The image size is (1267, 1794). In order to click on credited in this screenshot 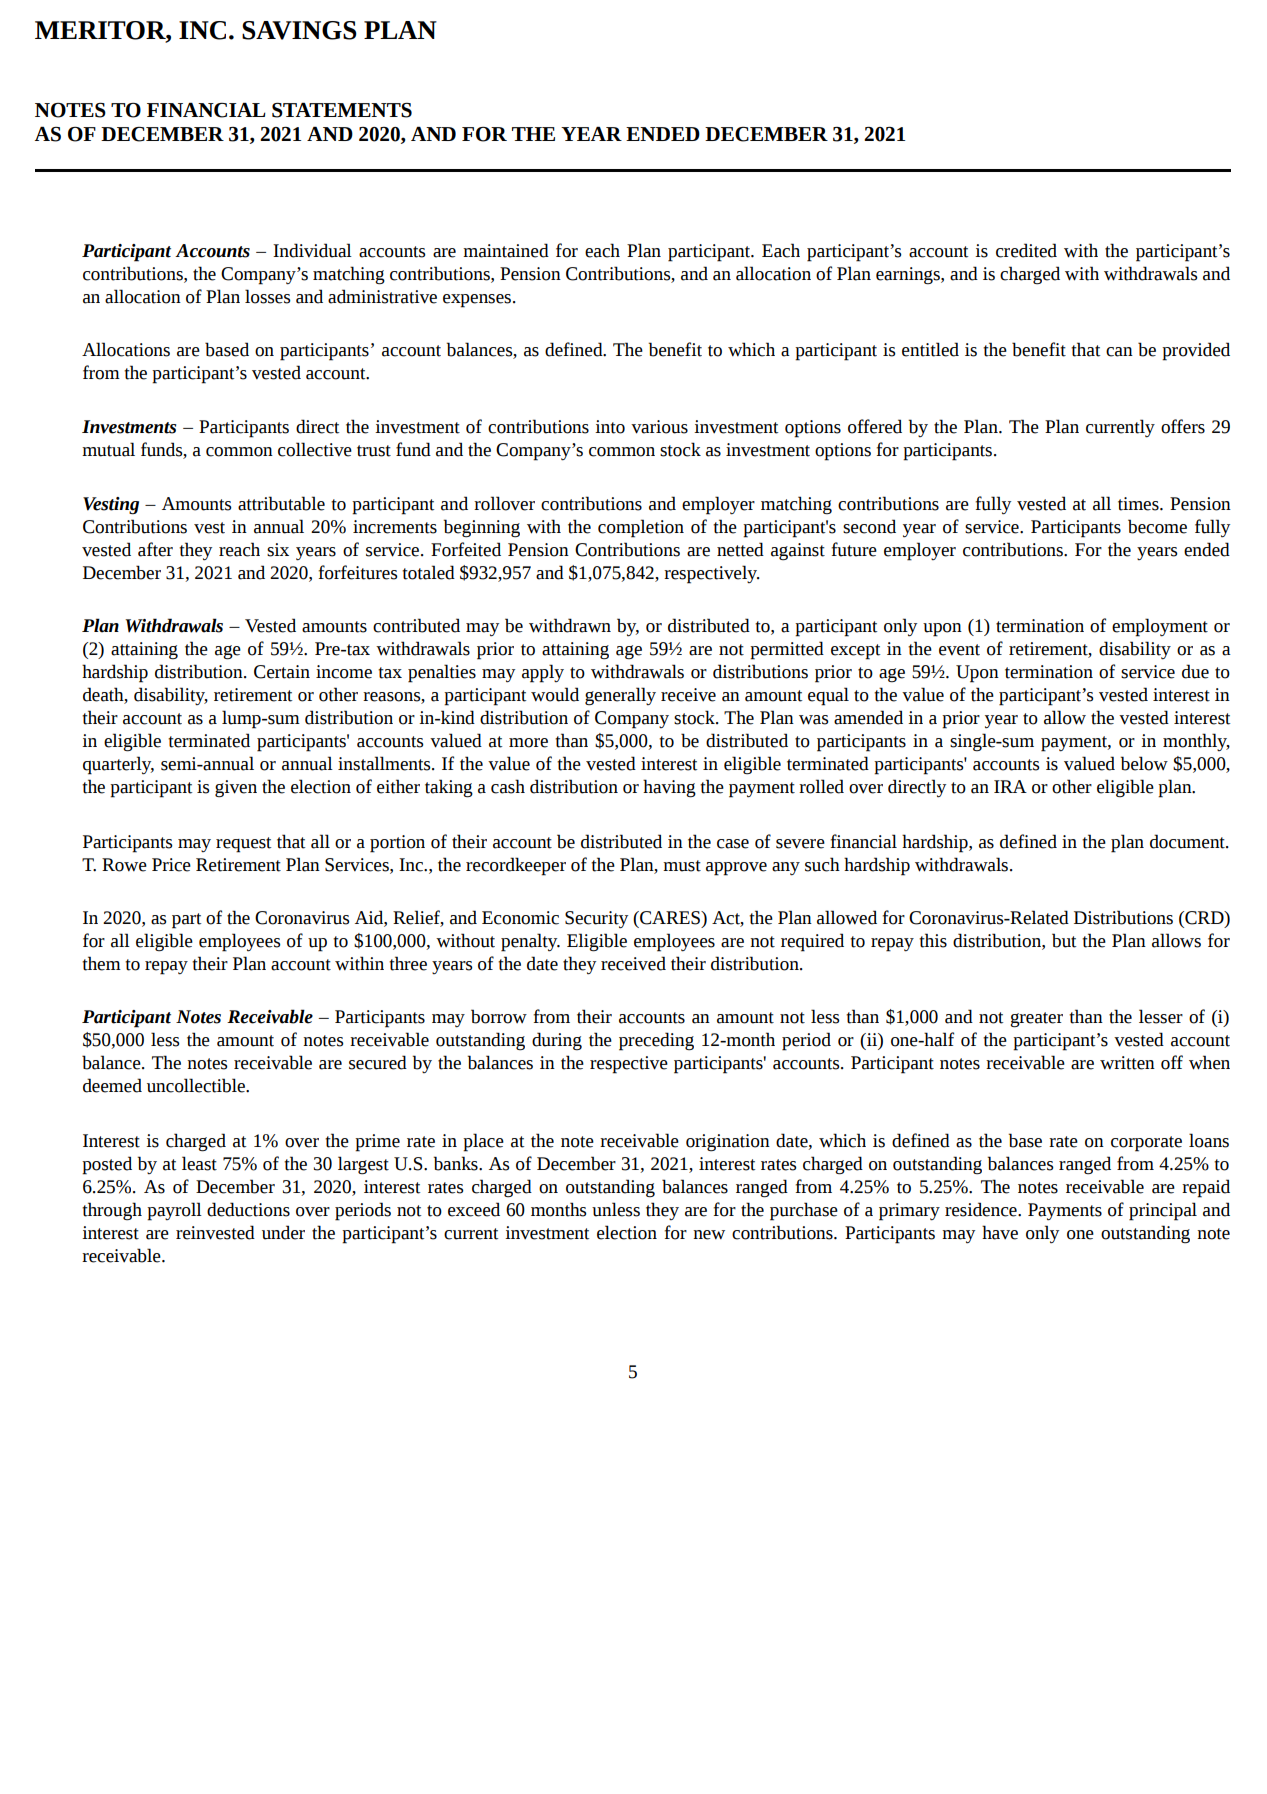, I will do `click(1026, 250)`.
